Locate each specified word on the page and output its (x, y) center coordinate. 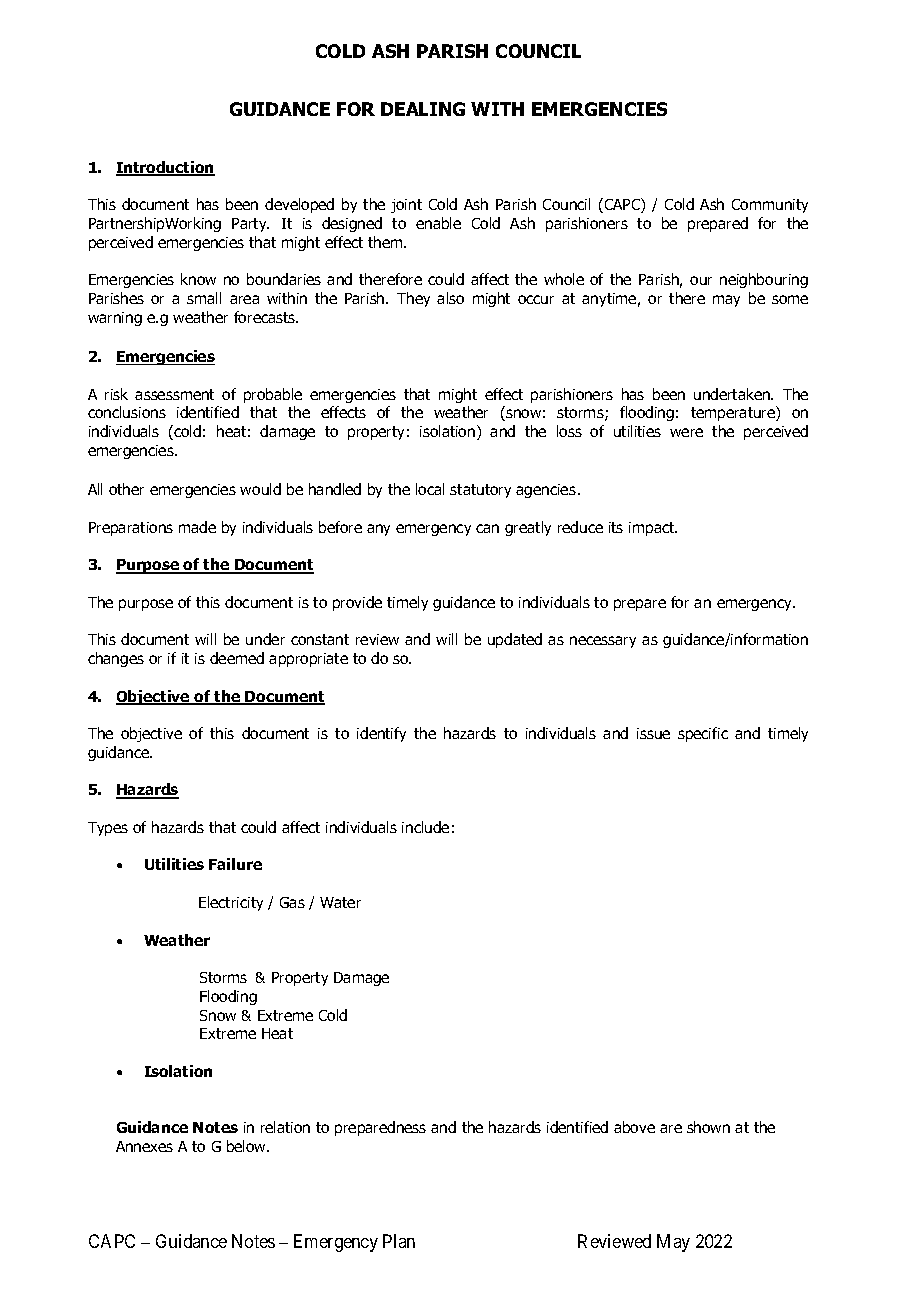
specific (703, 734)
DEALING (423, 109)
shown (708, 1127)
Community (770, 206)
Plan (399, 1241)
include (425, 827)
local (430, 489)
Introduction (165, 168)
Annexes (144, 1146)
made (197, 527)
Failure (235, 864)
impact (653, 529)
